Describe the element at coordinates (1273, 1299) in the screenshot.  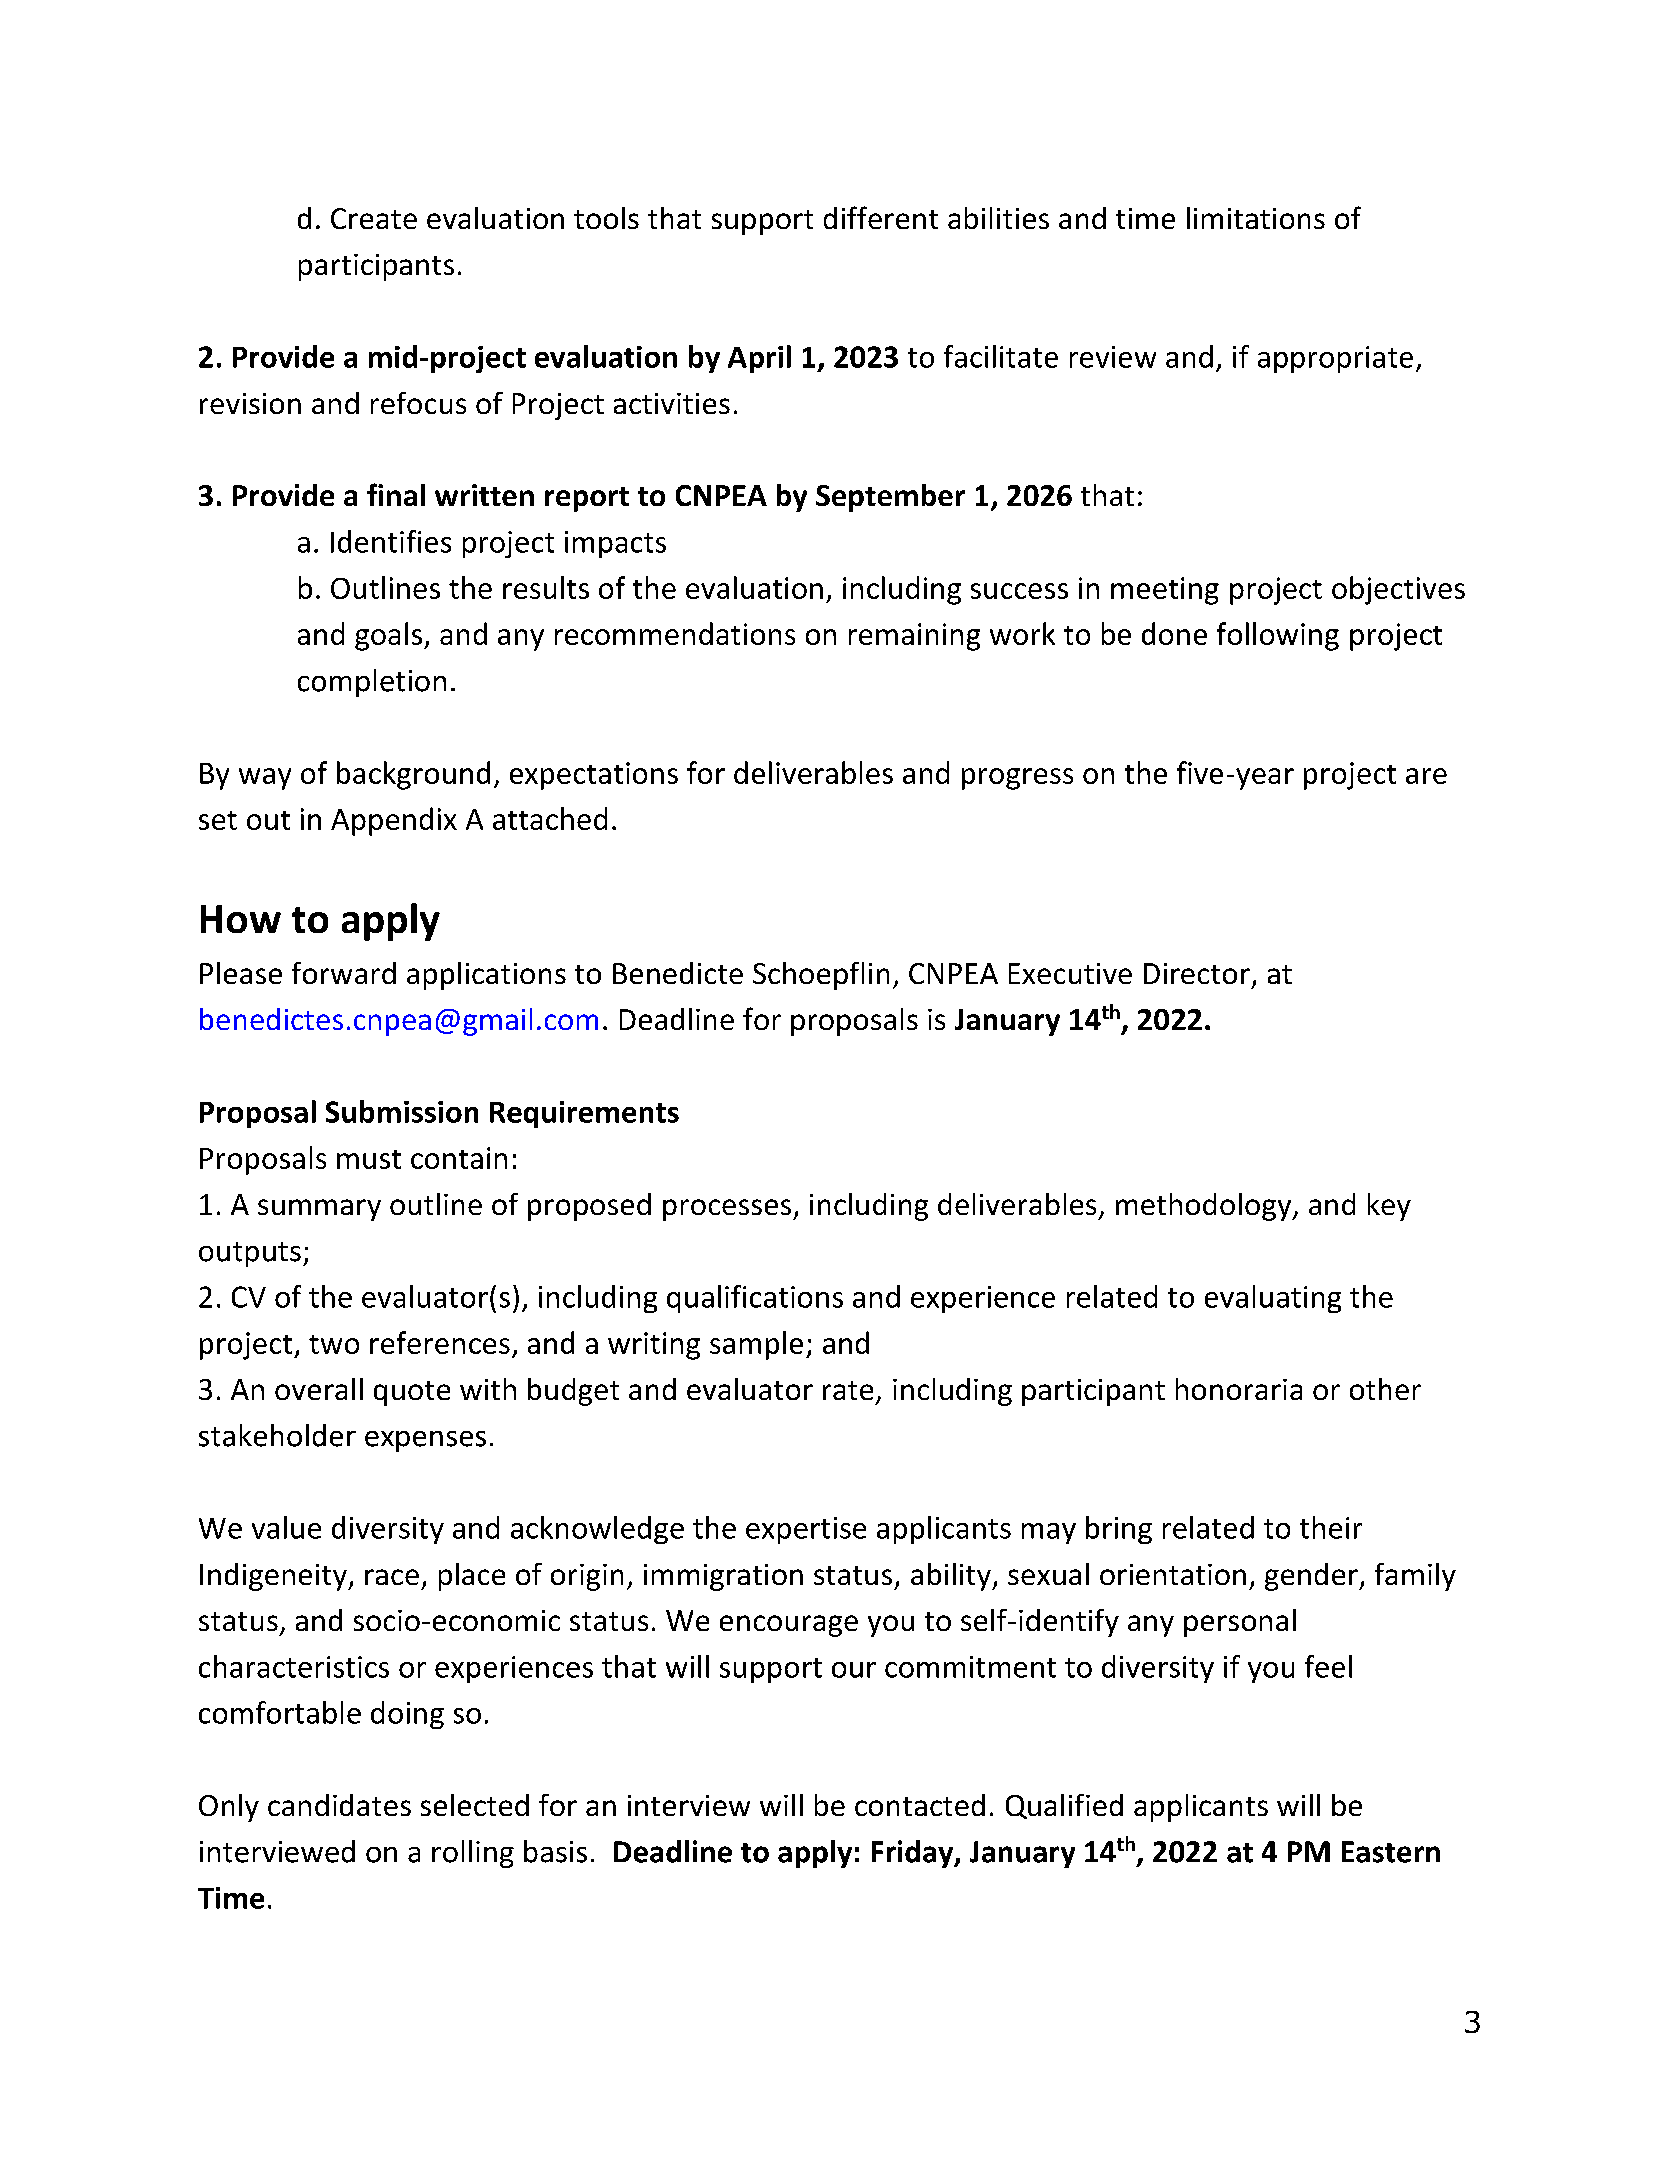
I see `evaluating` at that location.
